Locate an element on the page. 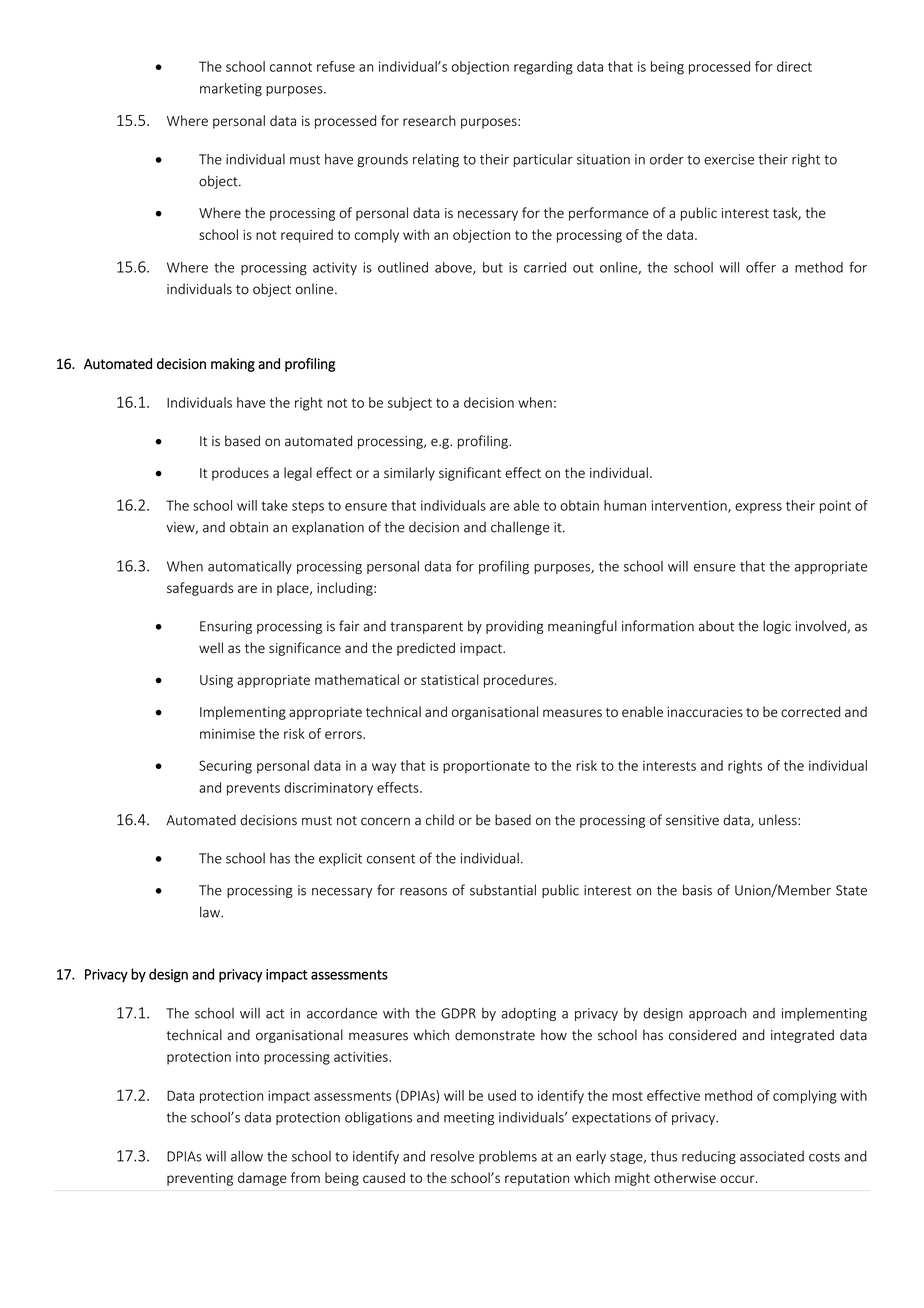 The height and width of the image is (1308, 924). express is located at coordinates (758, 508).
